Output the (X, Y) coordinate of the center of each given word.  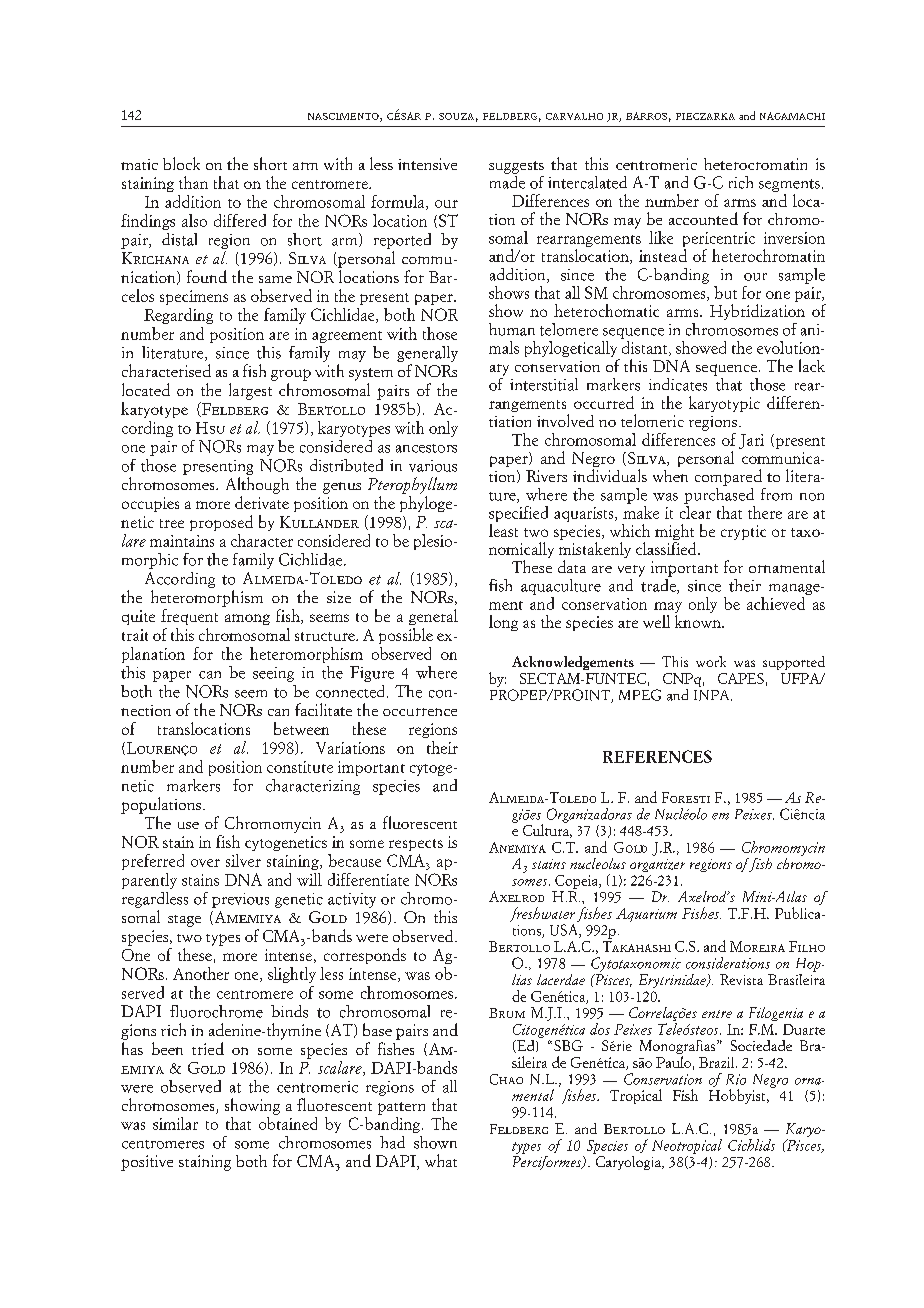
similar (175, 1123)
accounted (703, 218)
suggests (516, 167)
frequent (189, 617)
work (711, 661)
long (503, 623)
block (181, 163)
